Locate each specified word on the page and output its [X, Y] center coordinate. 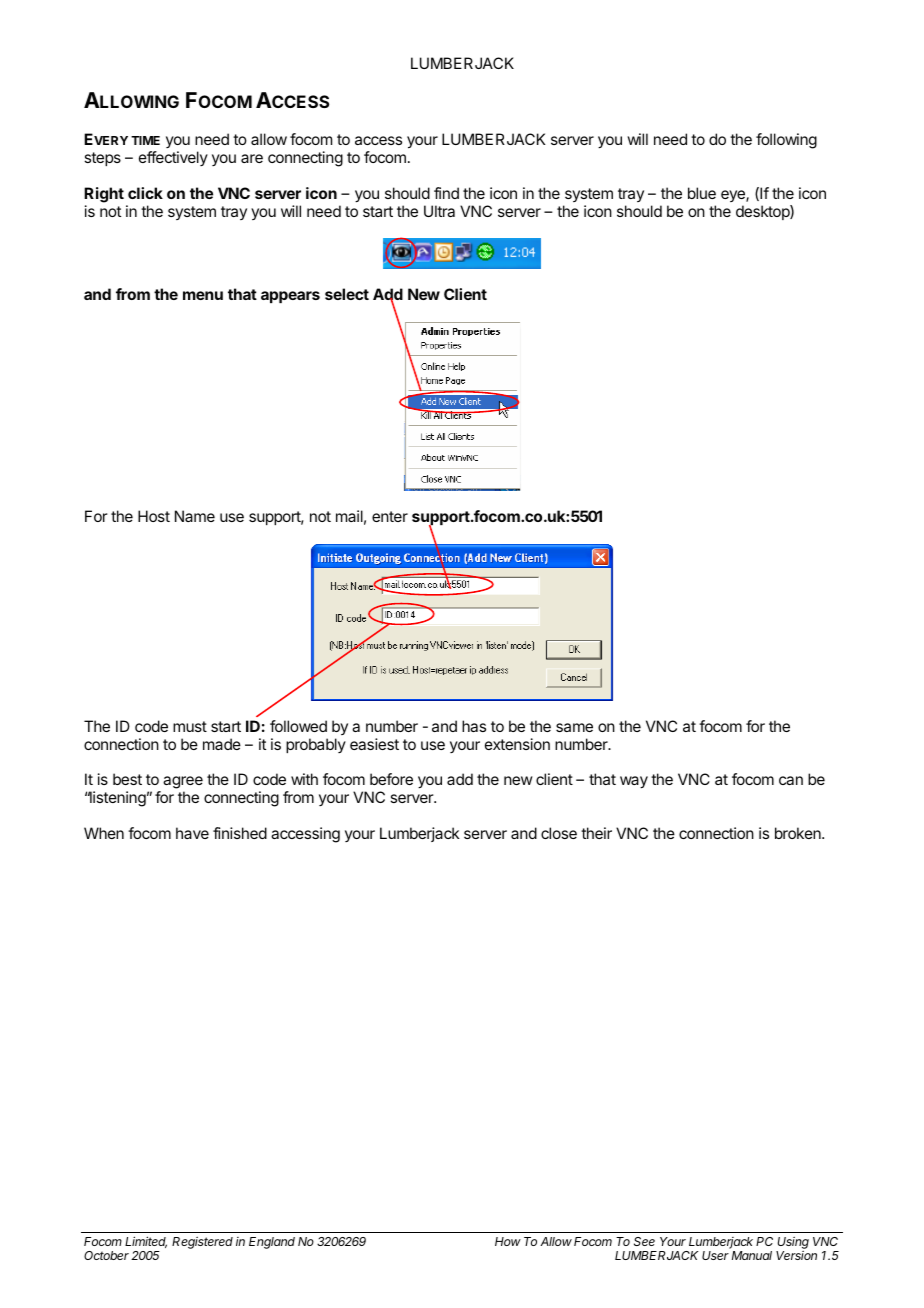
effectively [173, 158]
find [446, 193]
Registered [202, 1243]
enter [390, 516]
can [791, 780]
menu [203, 295]
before [391, 779]
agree [183, 784]
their [596, 833]
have [192, 833]
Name [195, 516]
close [559, 833]
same [574, 727]
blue [702, 193]
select [347, 294]
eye [734, 196]
